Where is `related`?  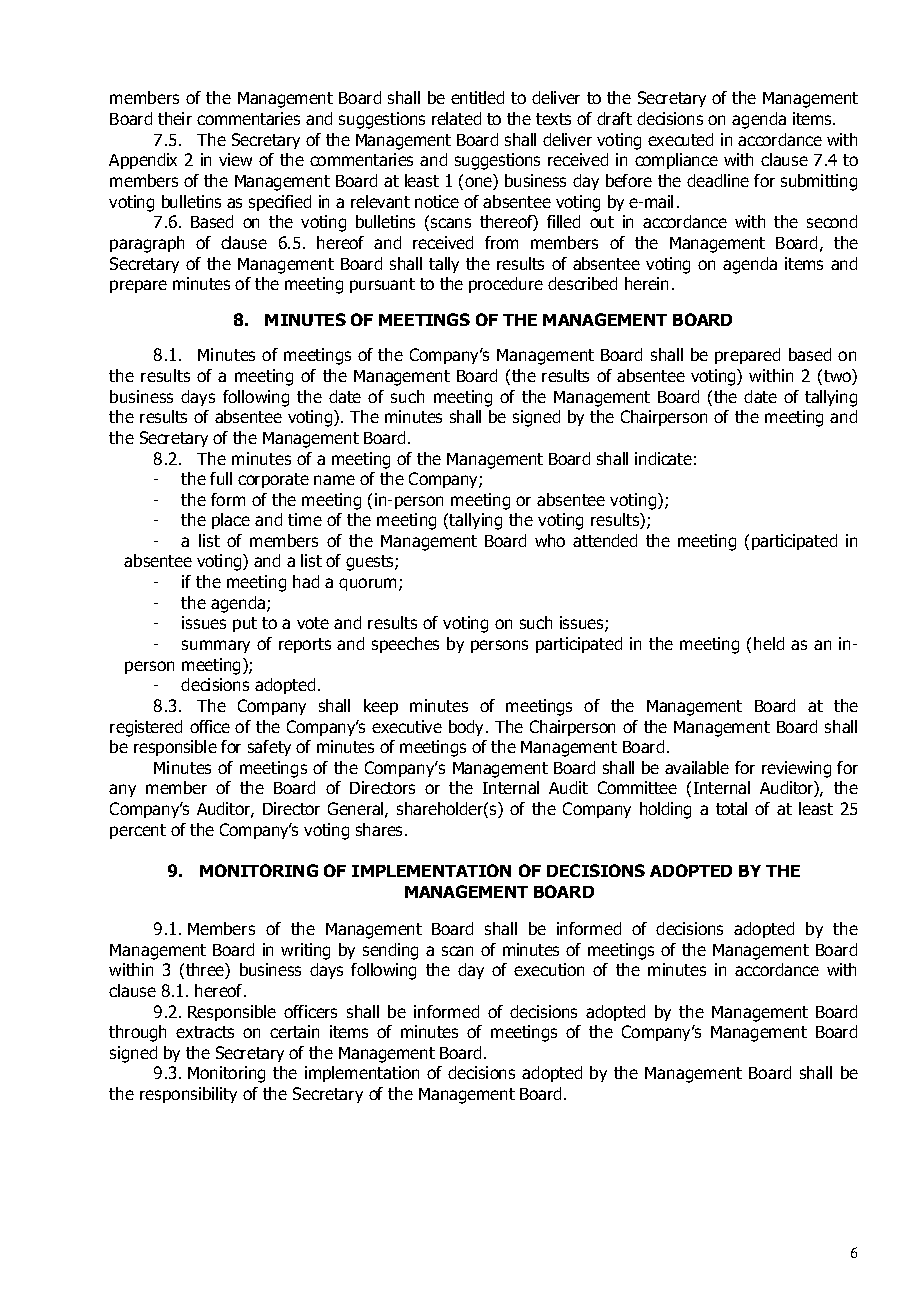 related is located at coordinates (456, 118).
